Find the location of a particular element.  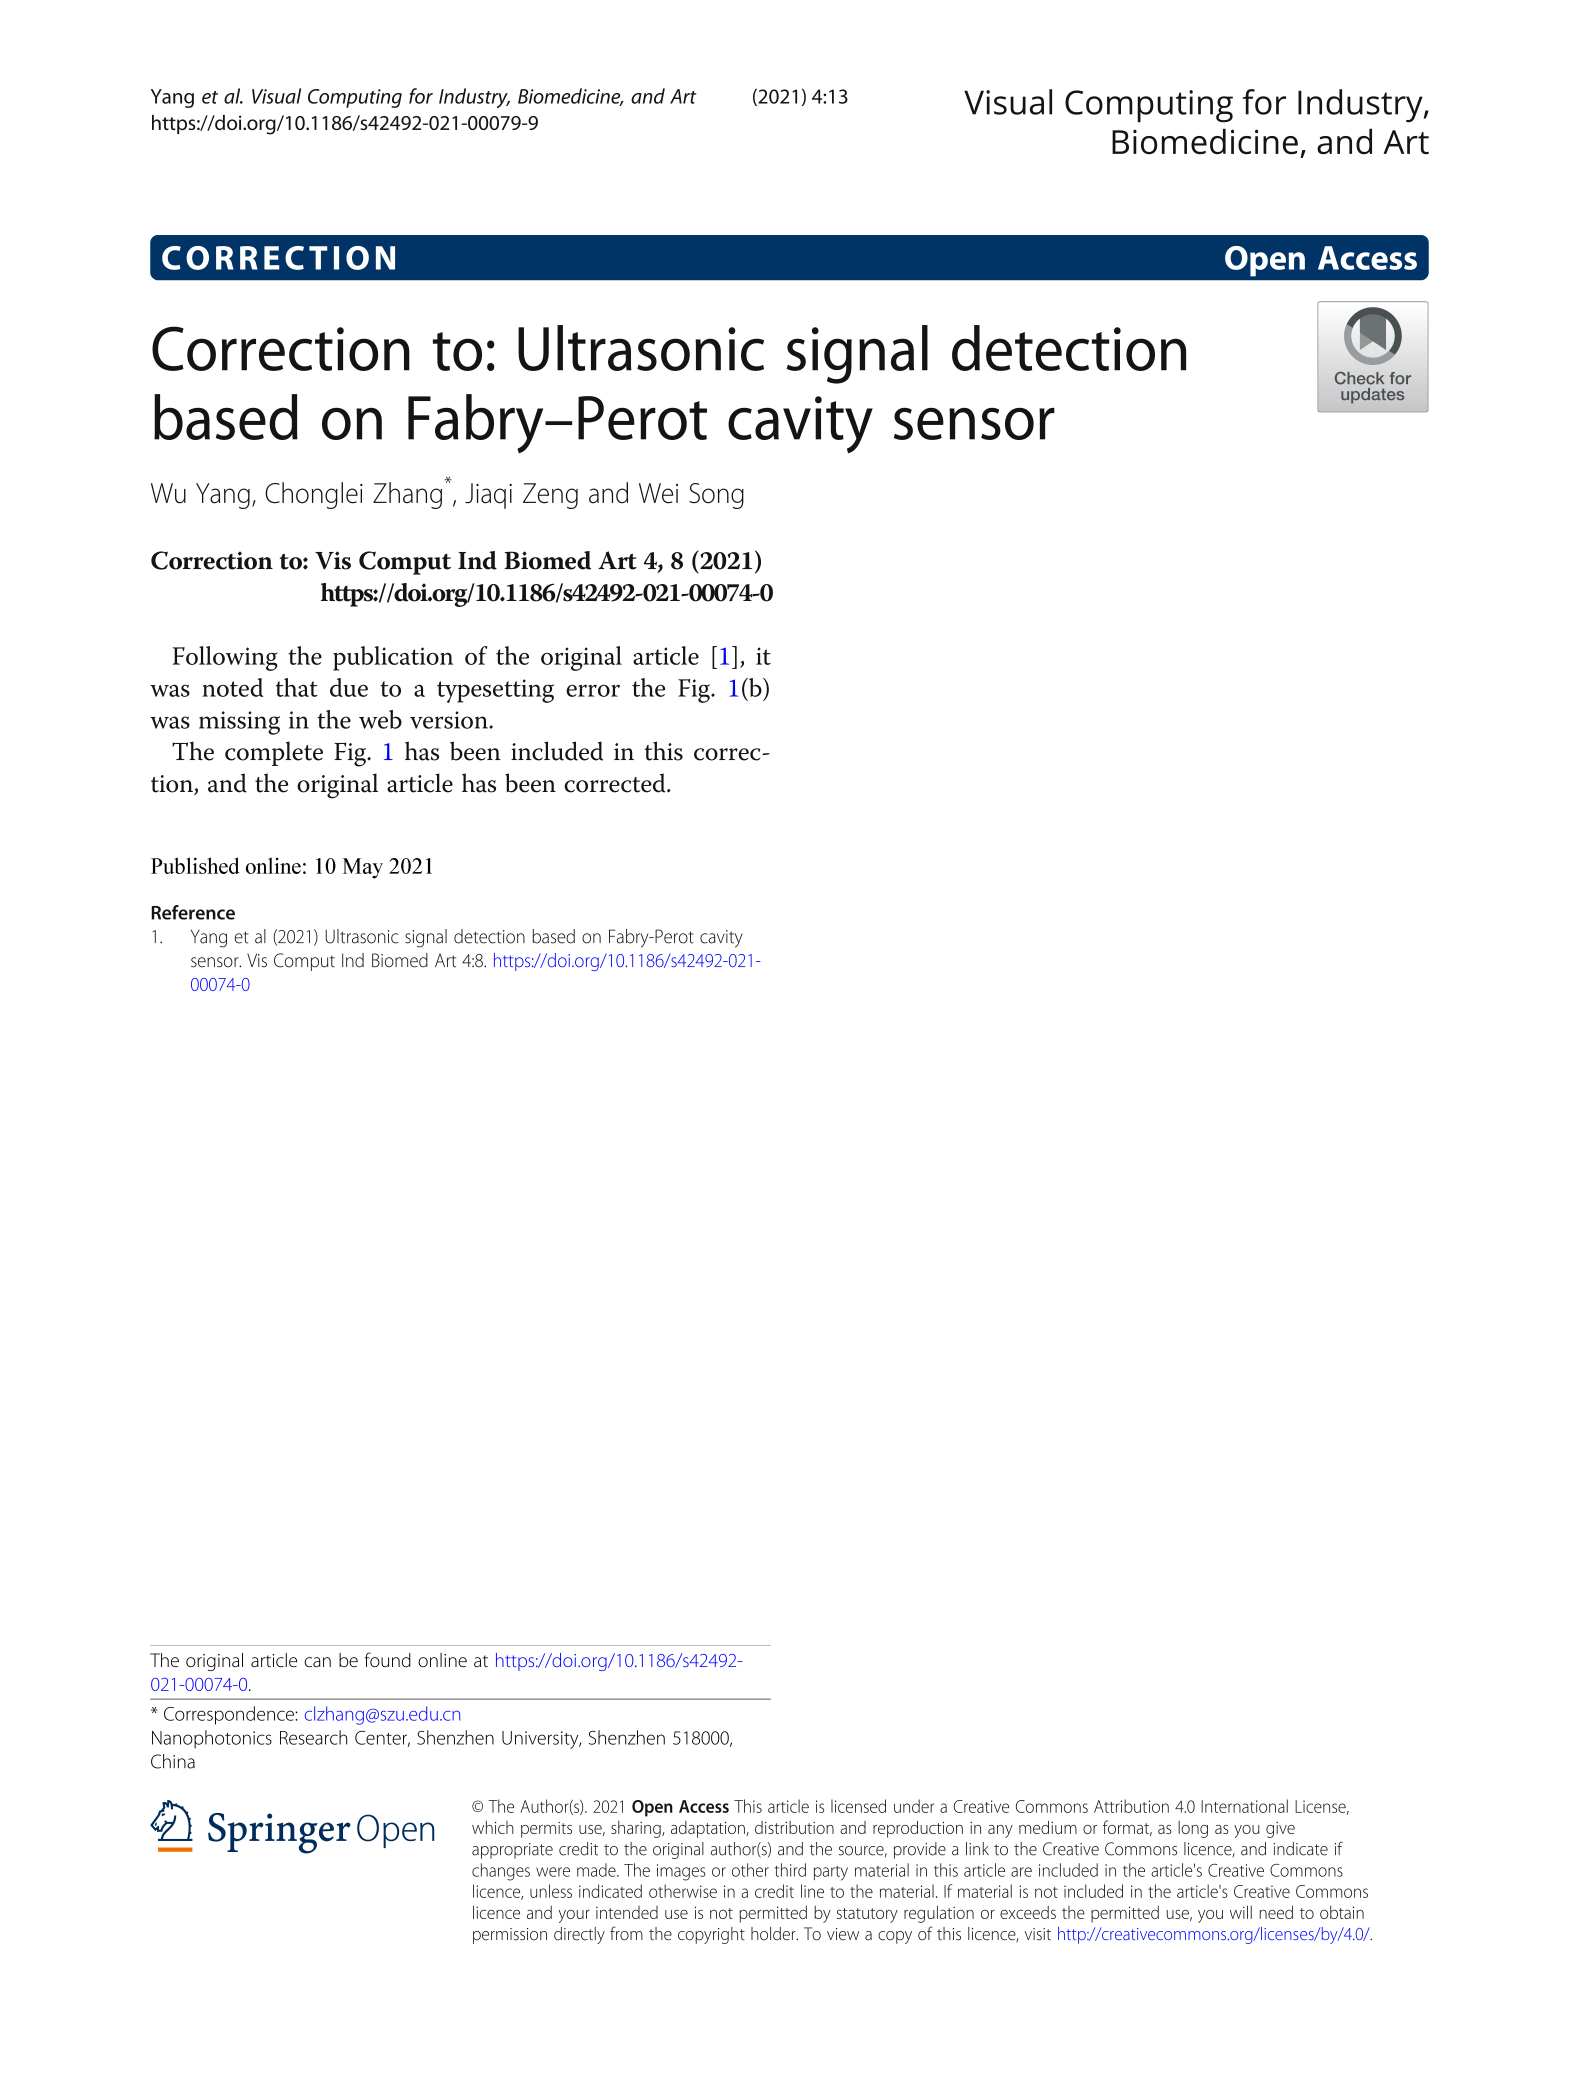

long is located at coordinates (1193, 1829).
